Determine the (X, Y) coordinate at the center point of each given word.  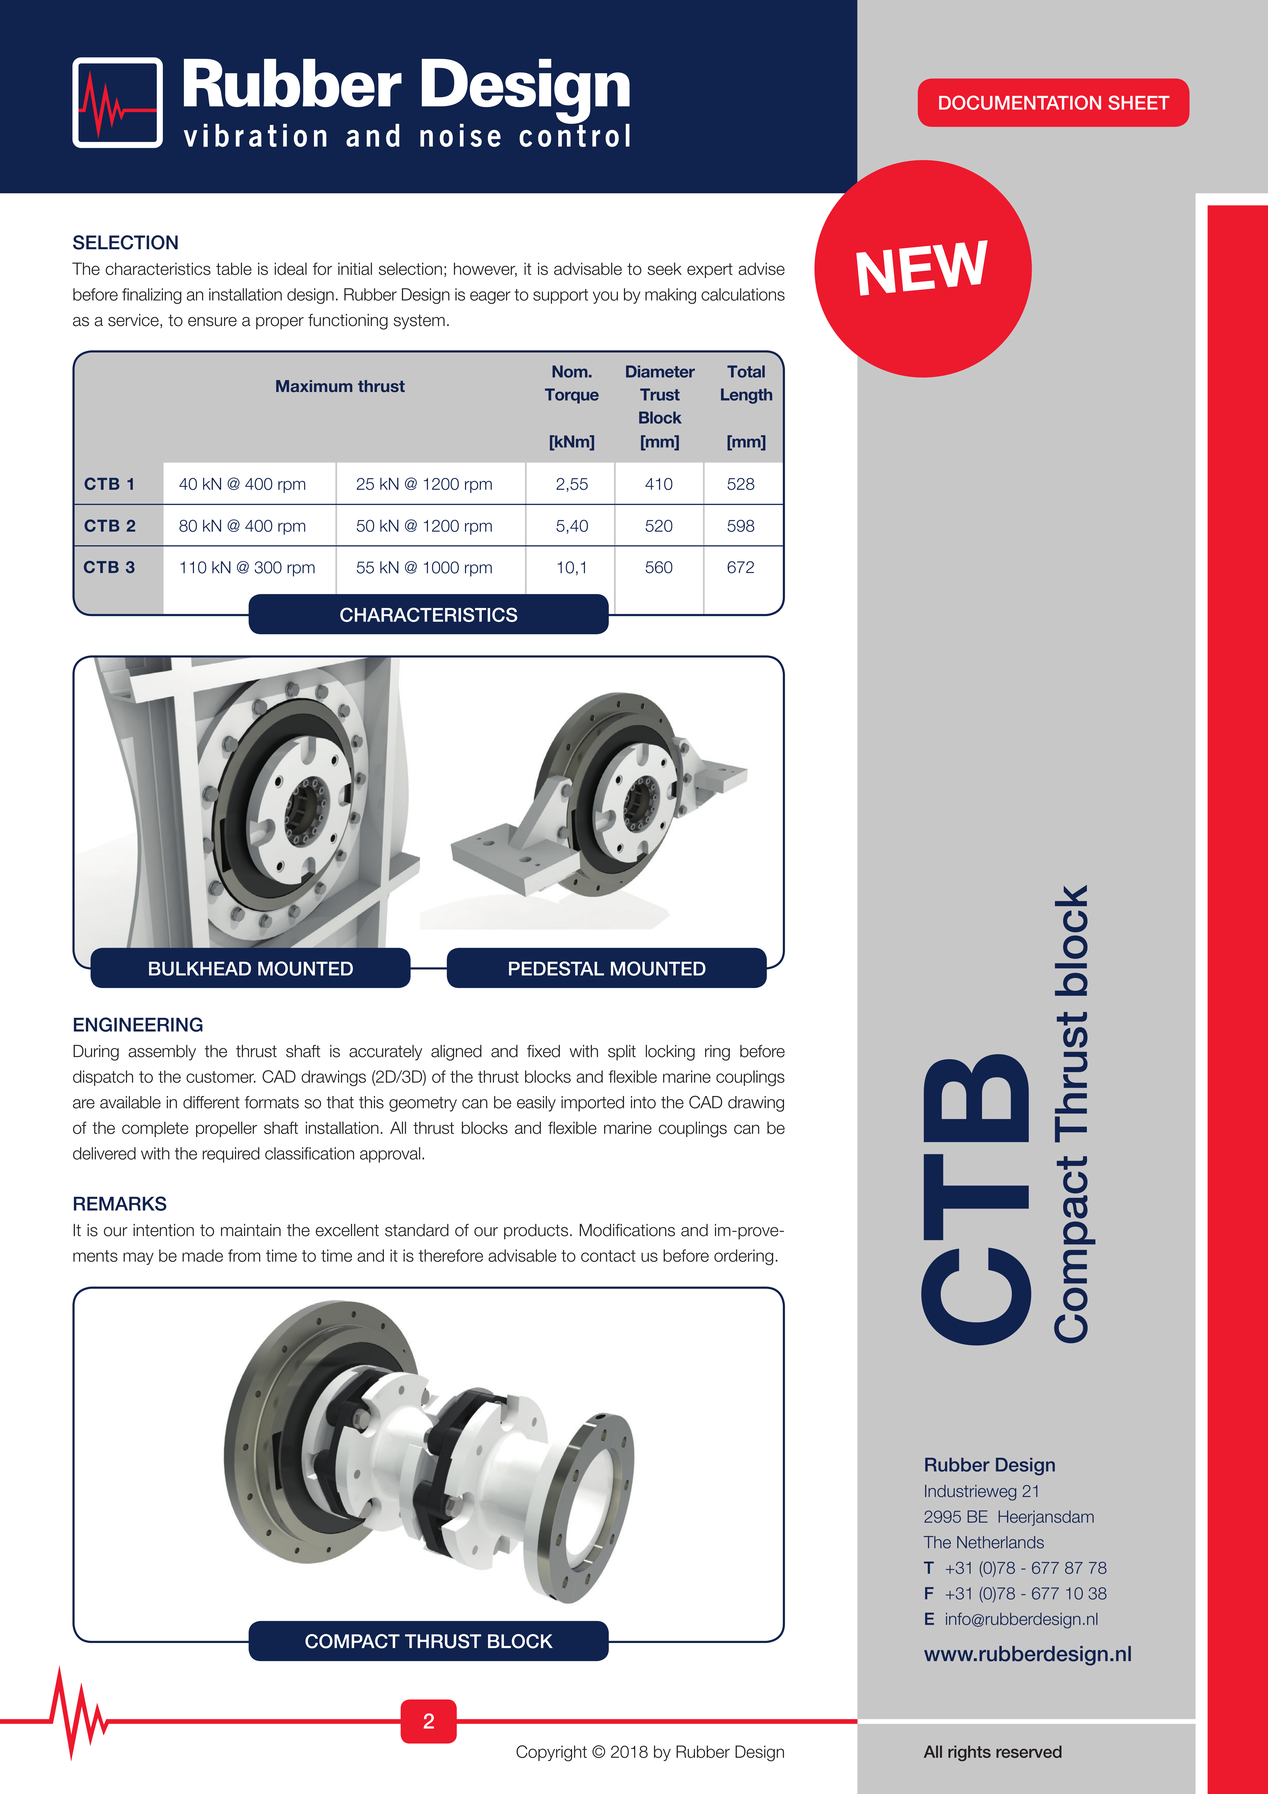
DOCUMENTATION (1020, 102)
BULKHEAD (200, 968)
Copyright (551, 1753)
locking (670, 1053)
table (234, 268)
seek (664, 268)
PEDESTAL (556, 968)
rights (969, 1753)
